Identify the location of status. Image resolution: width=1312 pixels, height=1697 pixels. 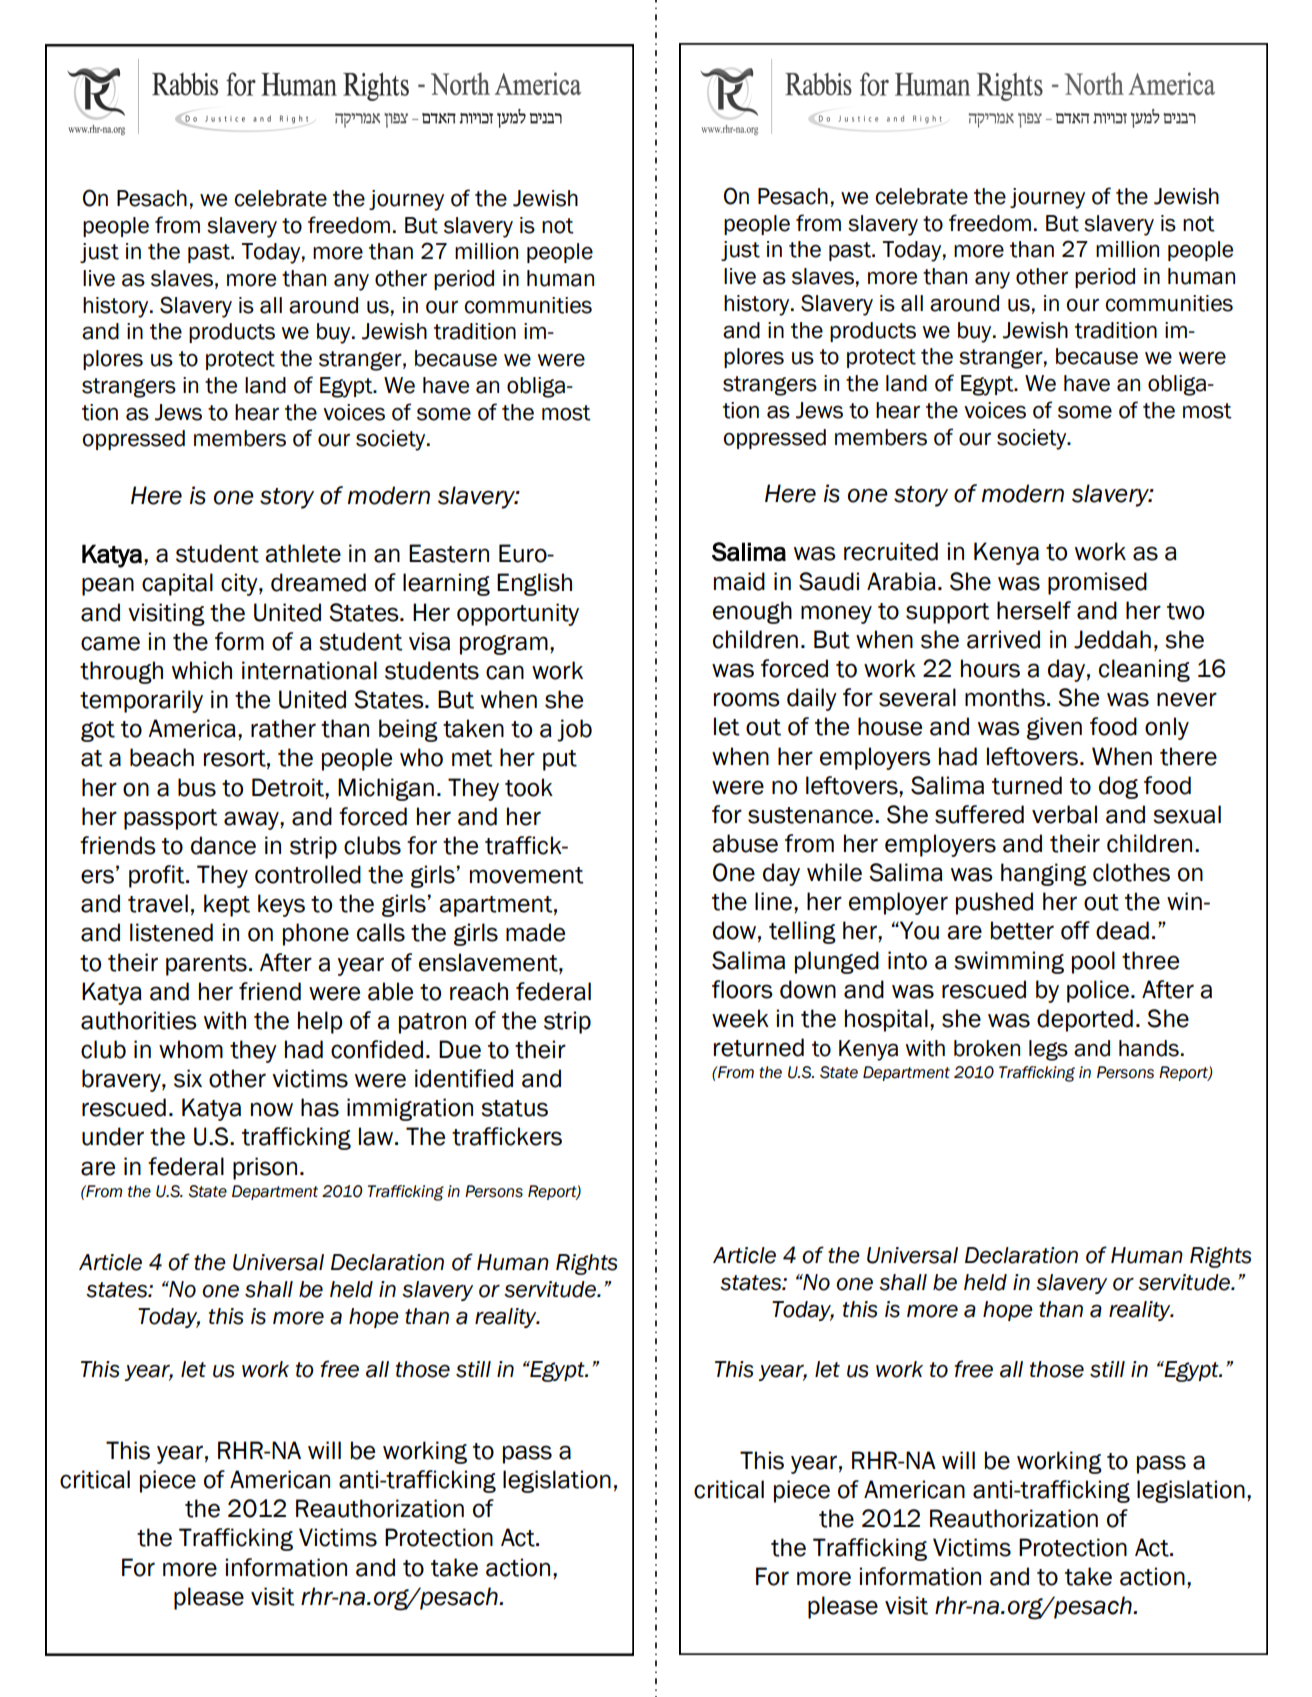
(514, 1108).
